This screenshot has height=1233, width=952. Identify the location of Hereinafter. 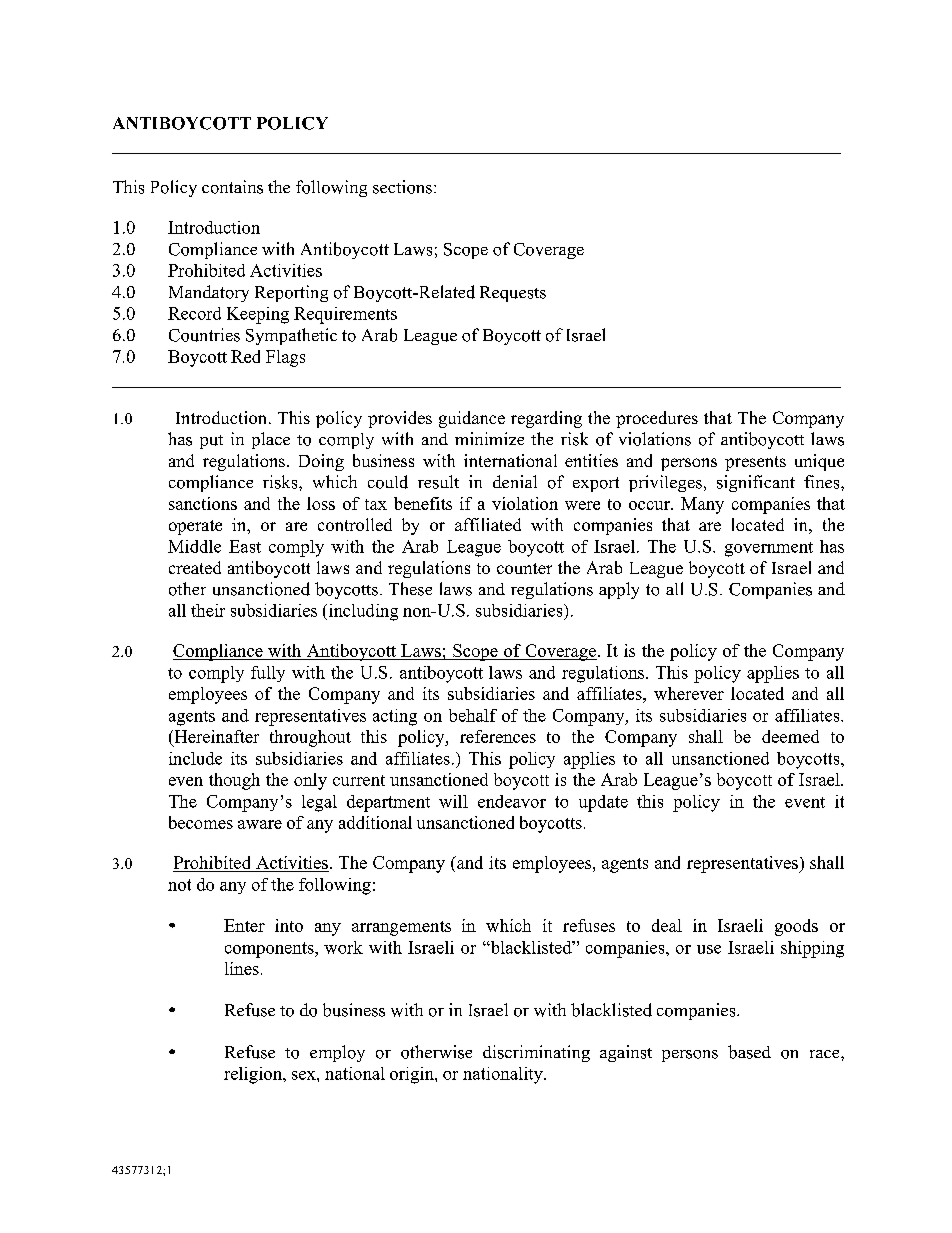
(215, 738).
